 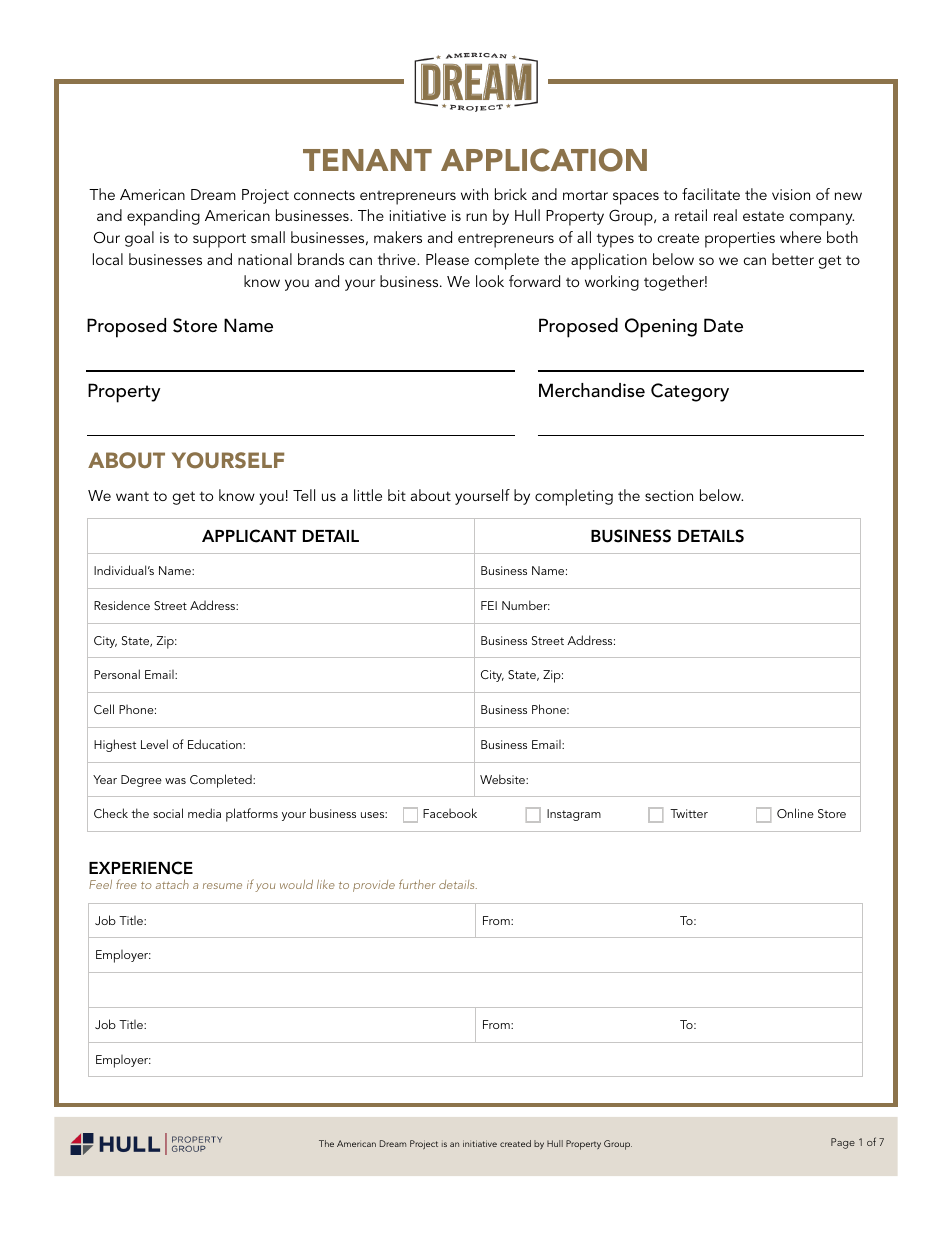 What do you see at coordinates (132, 496) in the image?
I see `want` at bounding box center [132, 496].
